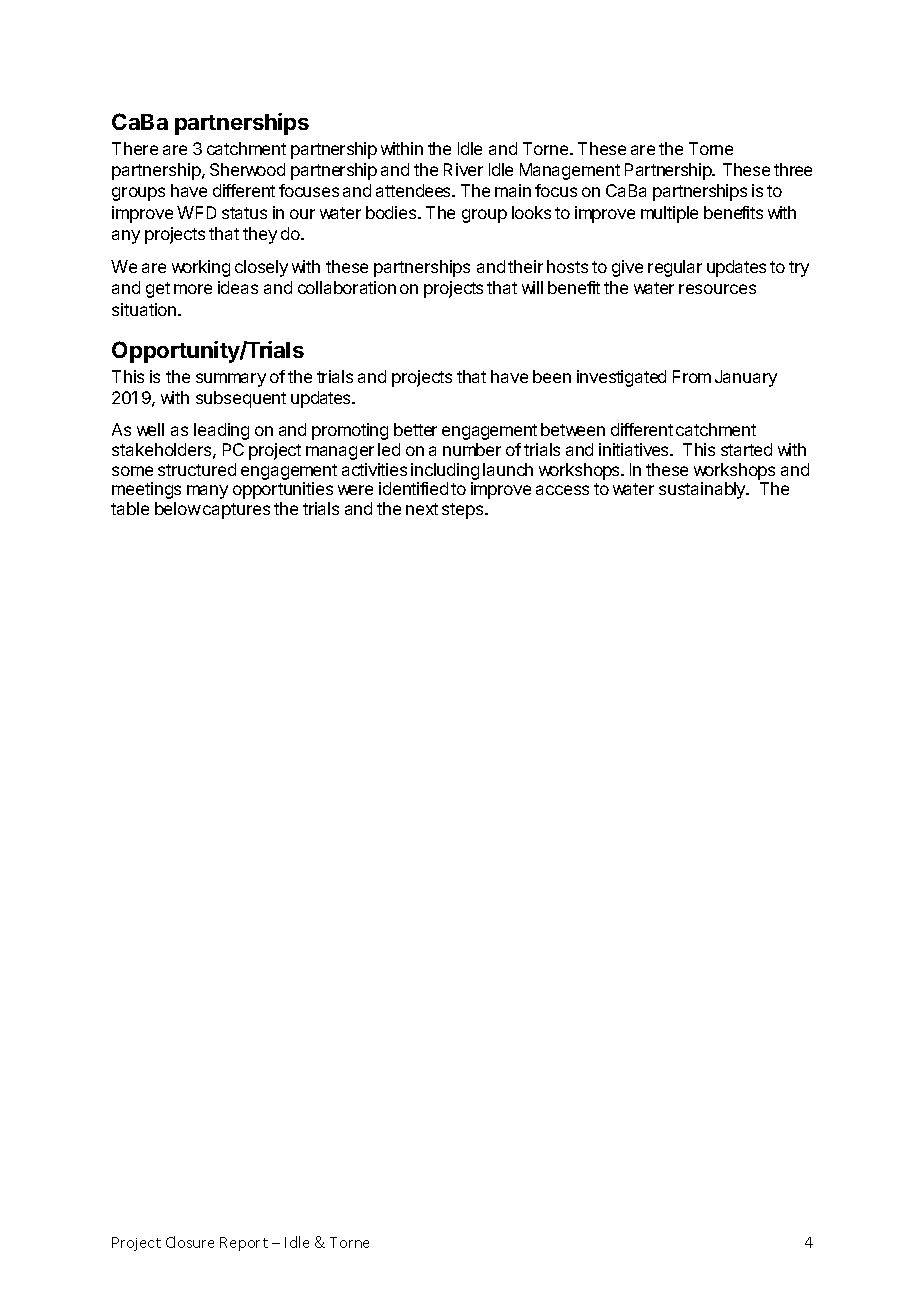  I want to click on River, so click(463, 169).
